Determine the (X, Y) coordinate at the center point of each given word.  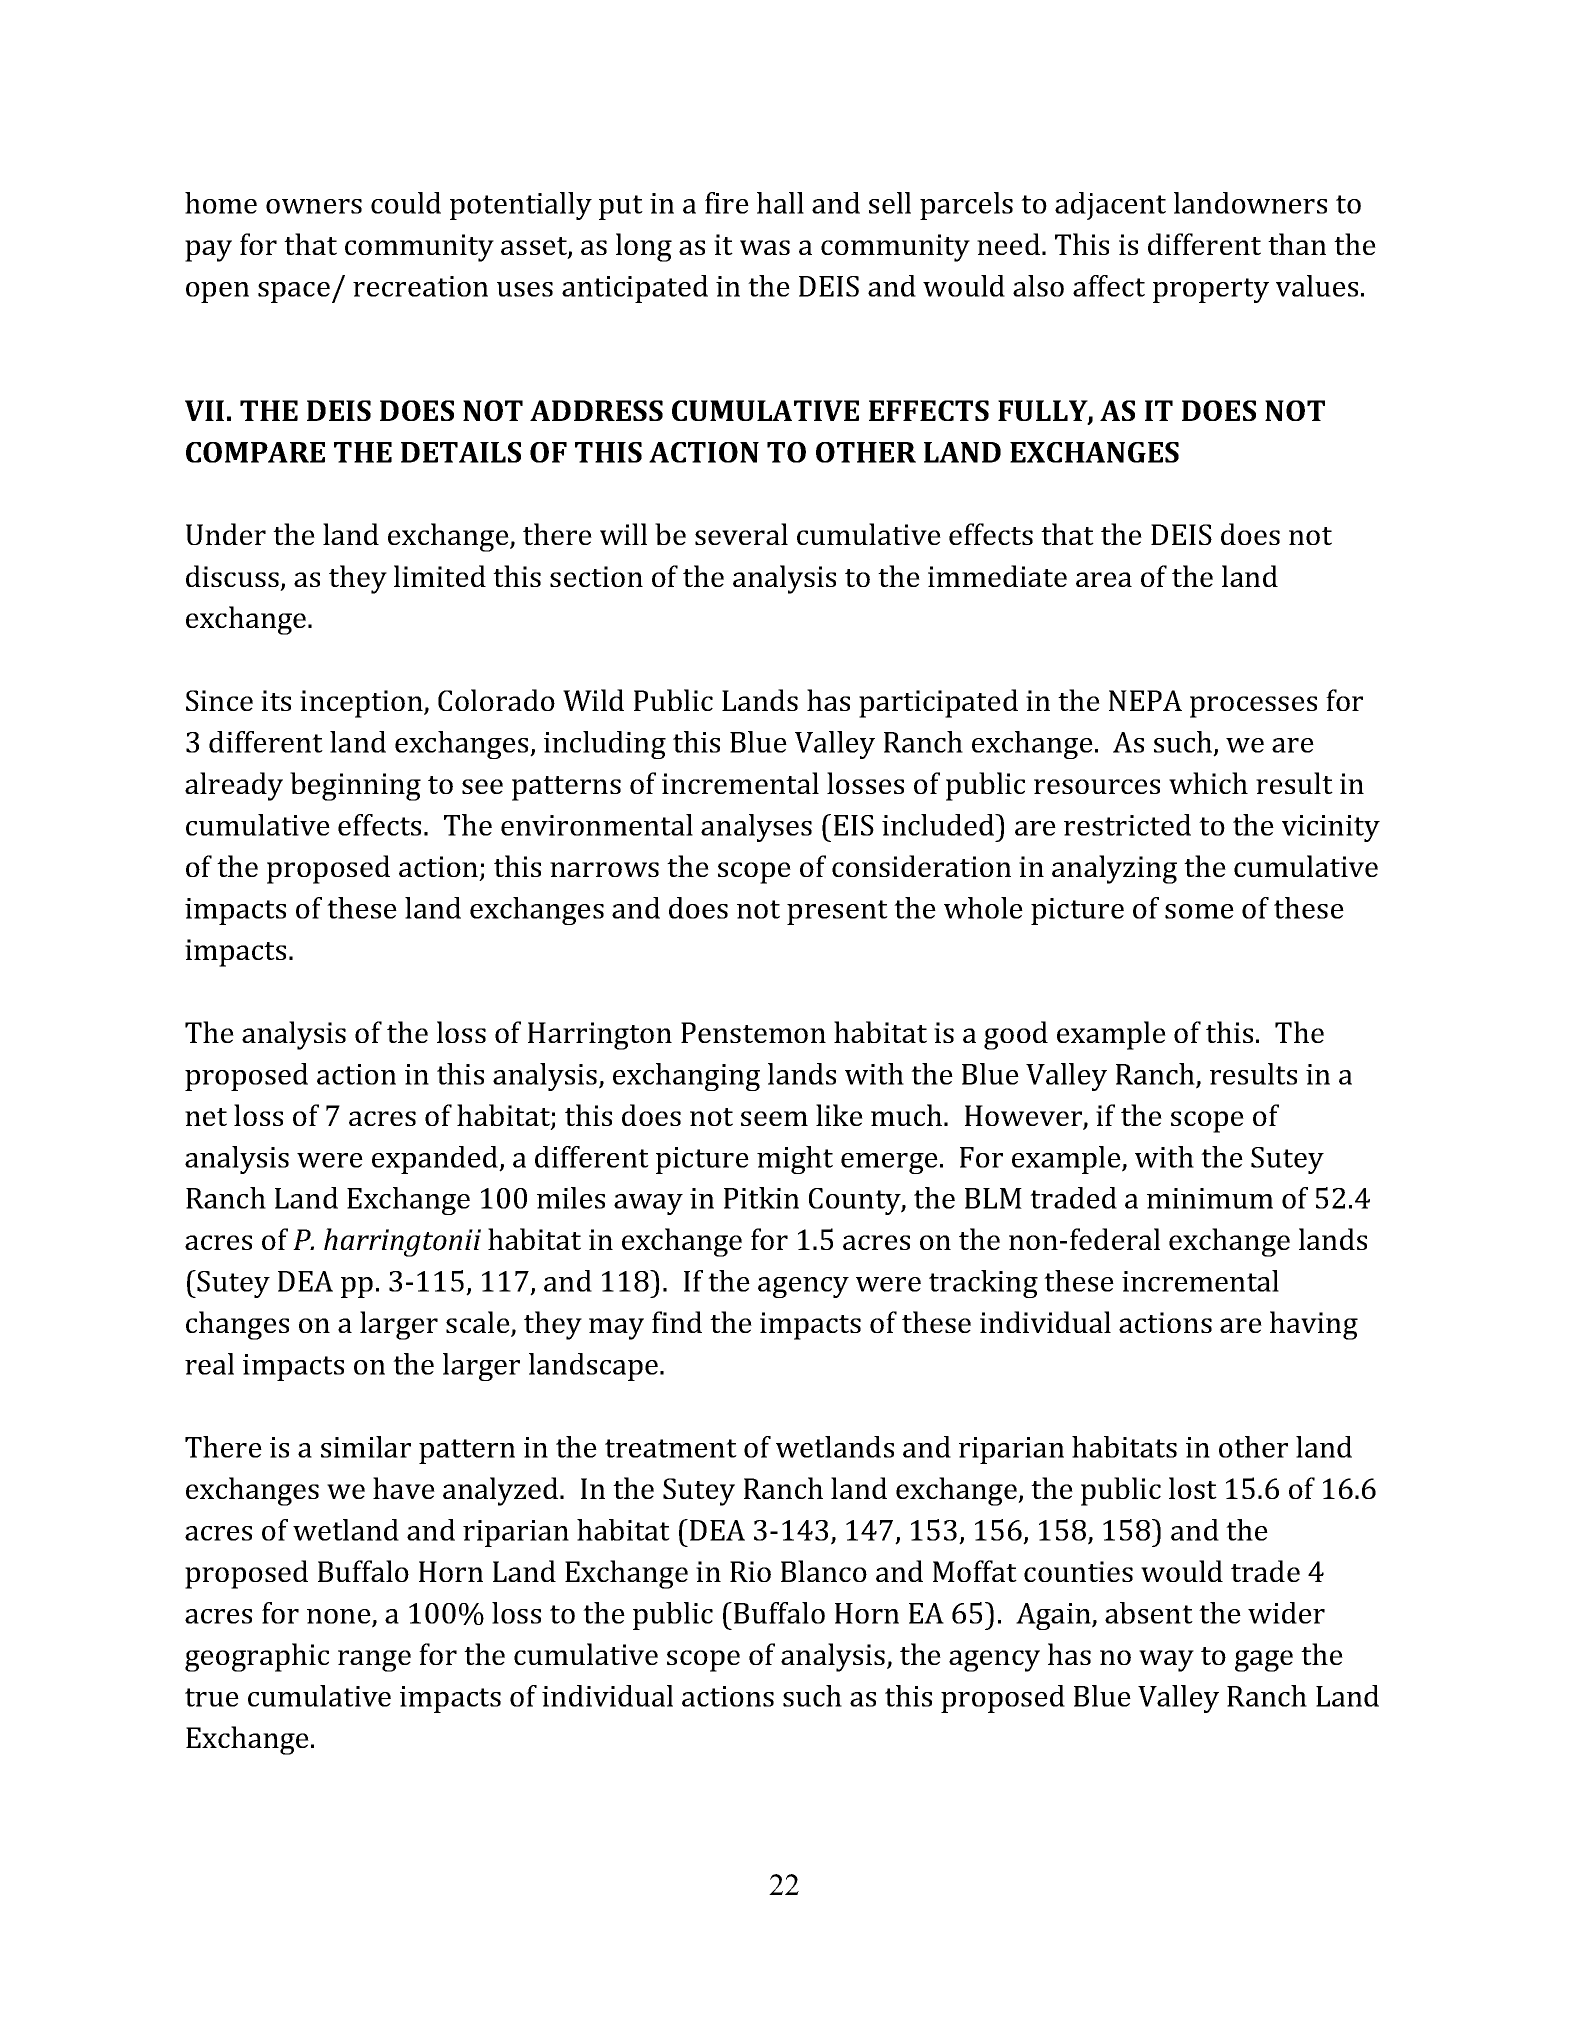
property (1211, 290)
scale (479, 1323)
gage (1264, 1661)
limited (440, 576)
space (294, 292)
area (1104, 579)
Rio (750, 1571)
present (837, 912)
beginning (355, 786)
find (677, 1322)
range (374, 1661)
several (741, 534)
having (1314, 1325)
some (1199, 911)
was (765, 247)
